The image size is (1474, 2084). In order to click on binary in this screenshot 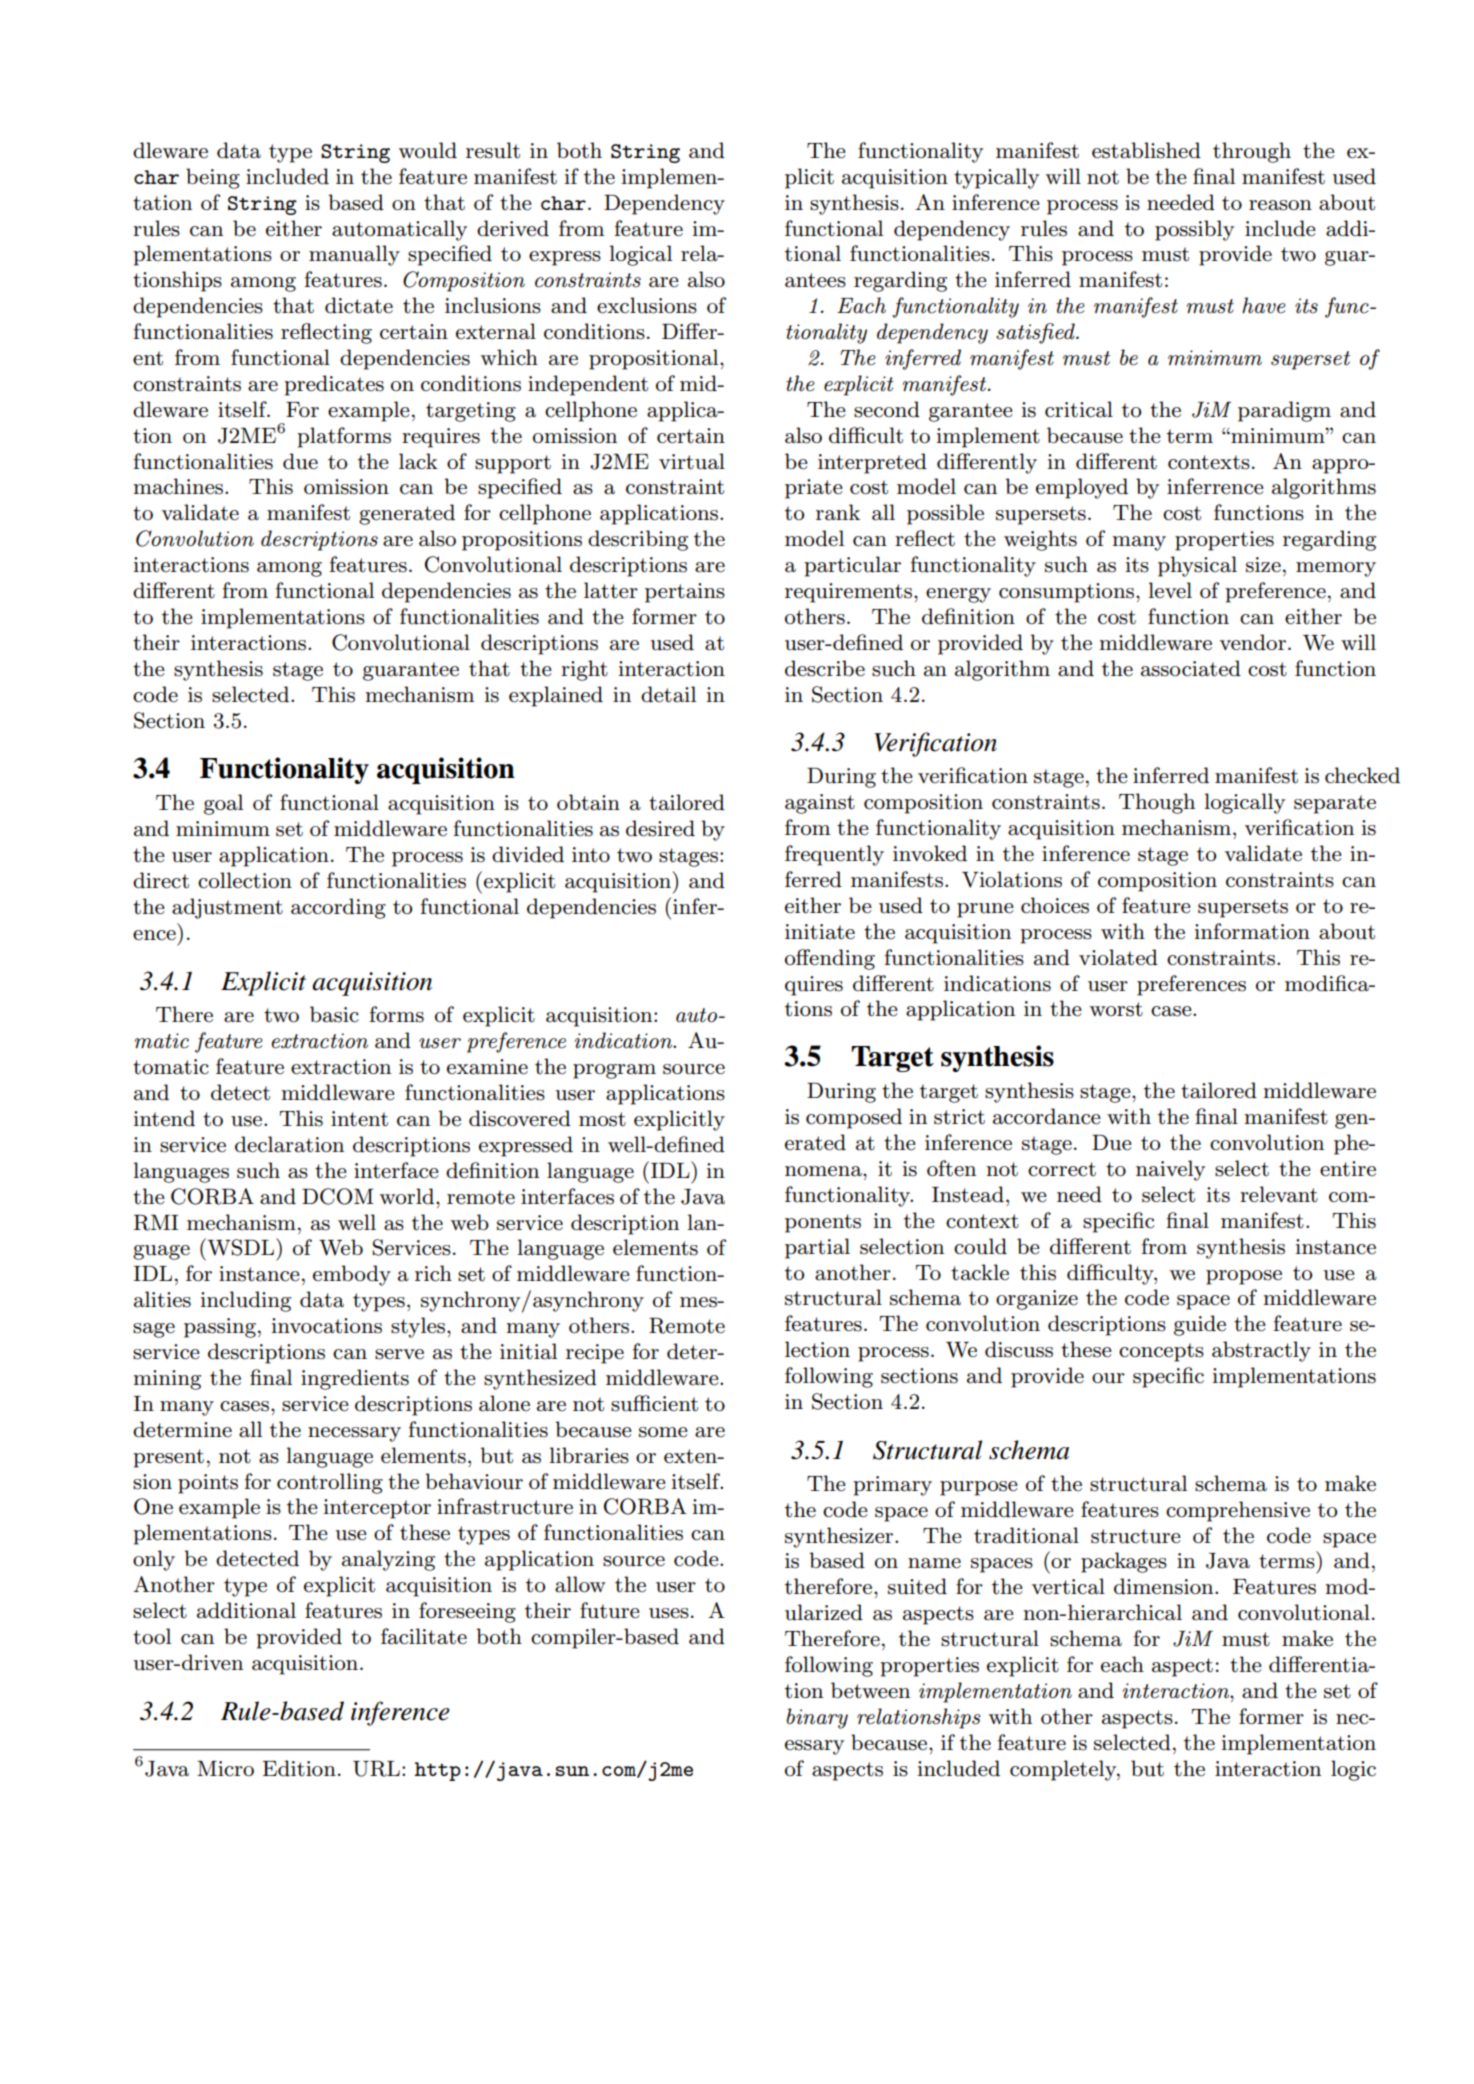, I will do `click(817, 1718)`.
